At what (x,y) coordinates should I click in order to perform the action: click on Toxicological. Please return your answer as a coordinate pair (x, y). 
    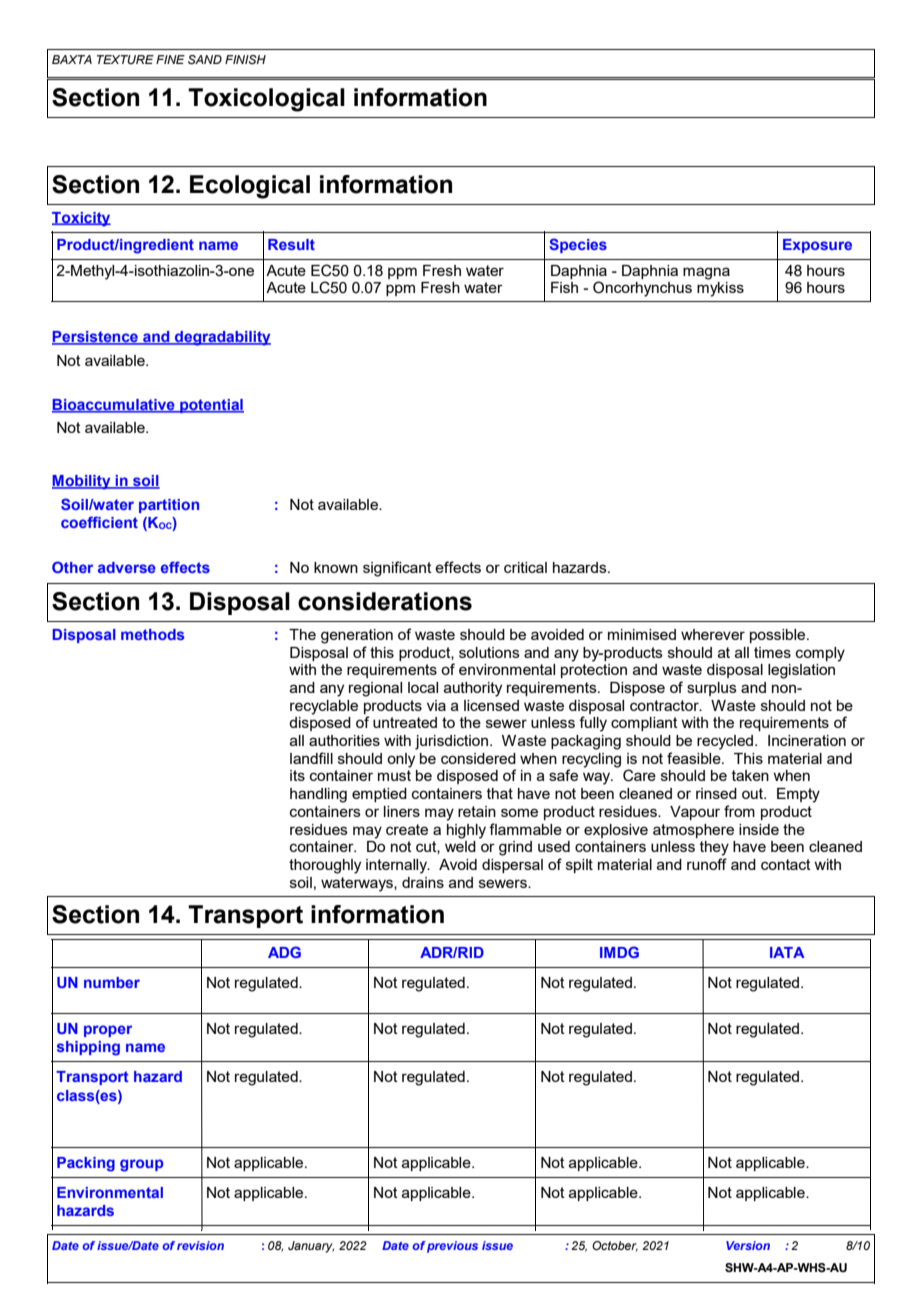
    Looking at the image, I should click on (266, 100).
